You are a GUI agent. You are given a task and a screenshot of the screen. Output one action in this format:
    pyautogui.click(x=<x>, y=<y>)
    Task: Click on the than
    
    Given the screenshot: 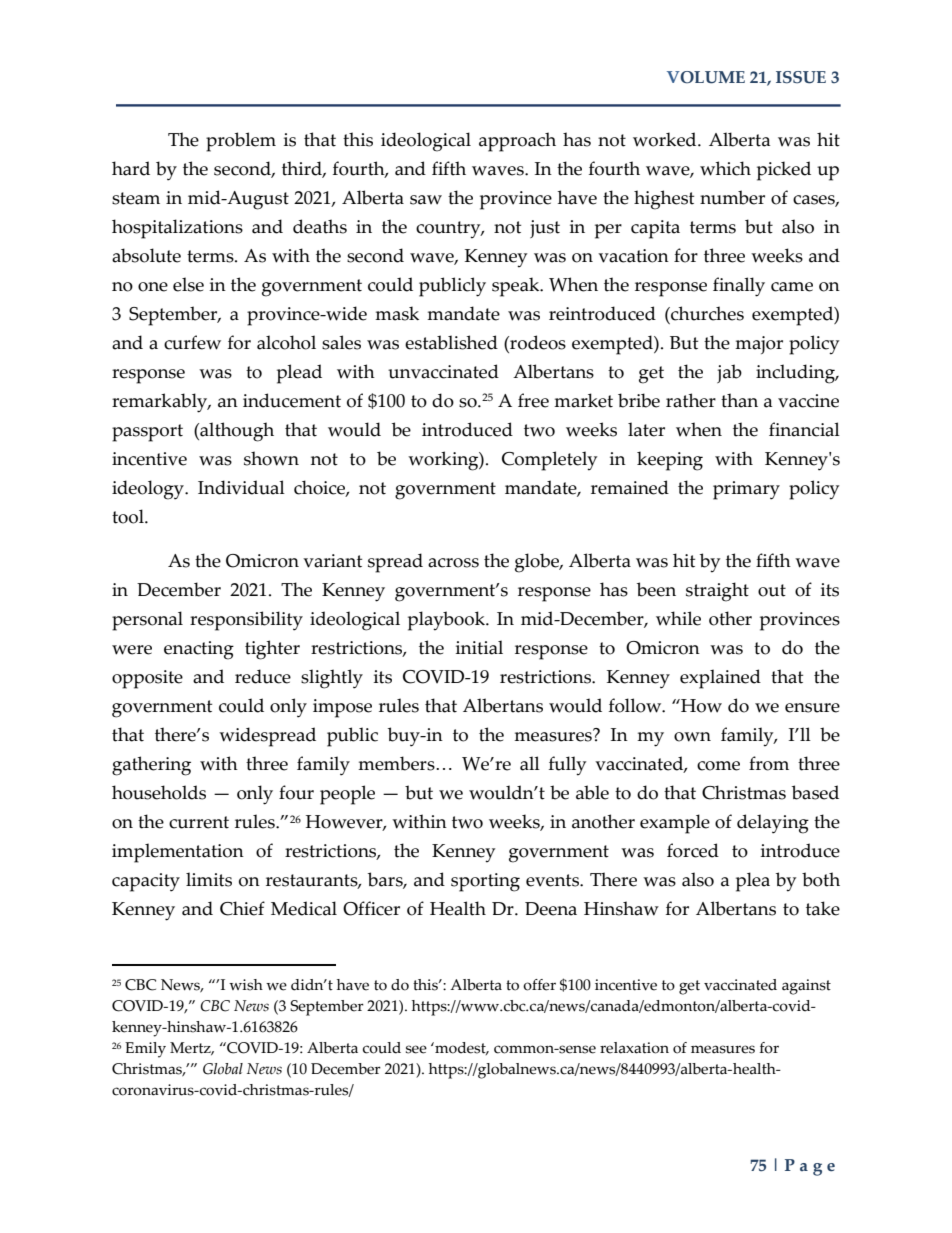 What is the action you would take?
    pyautogui.click(x=739, y=400)
